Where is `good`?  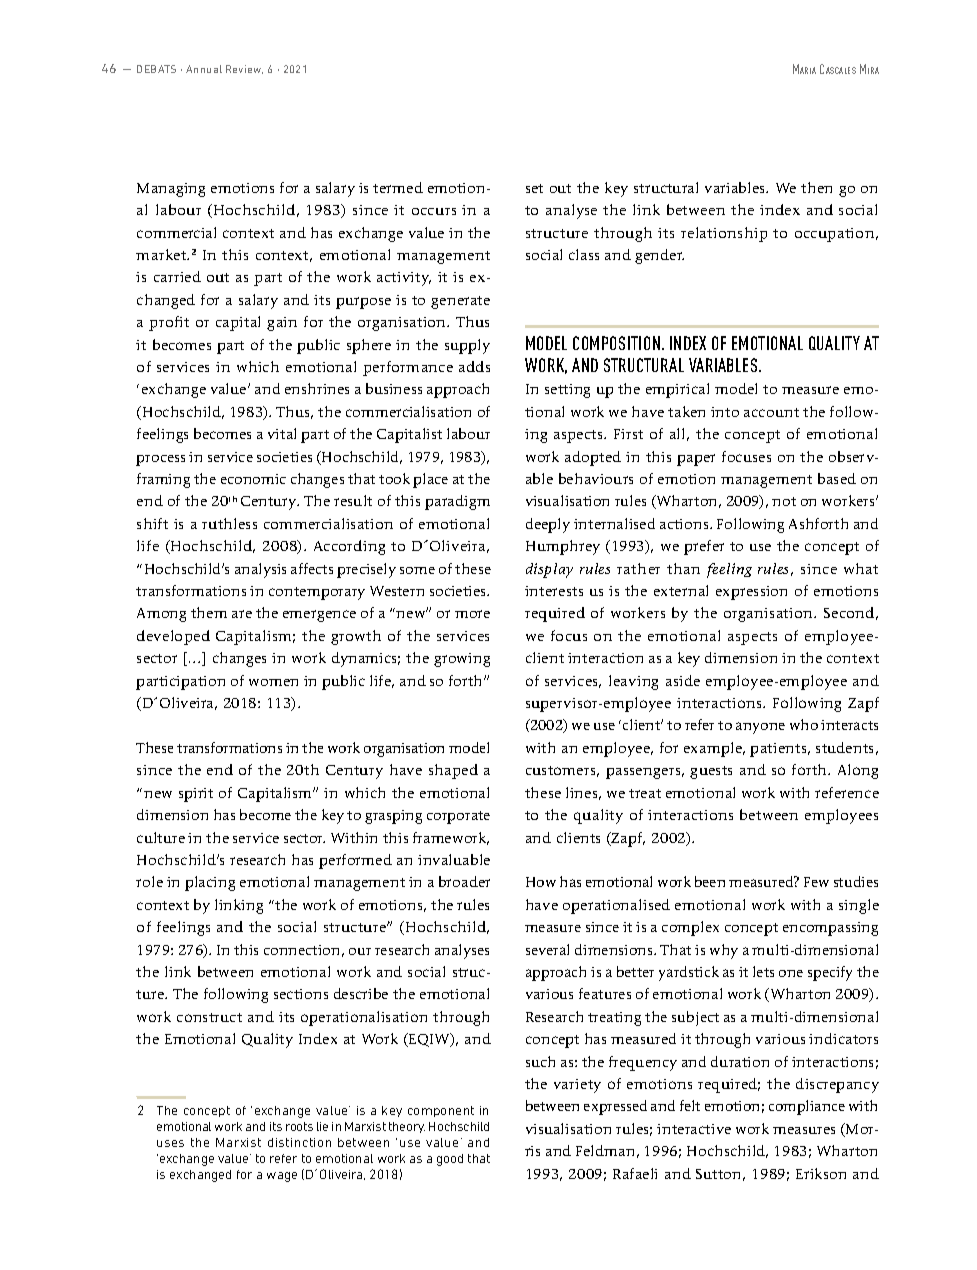 good is located at coordinates (450, 1160).
